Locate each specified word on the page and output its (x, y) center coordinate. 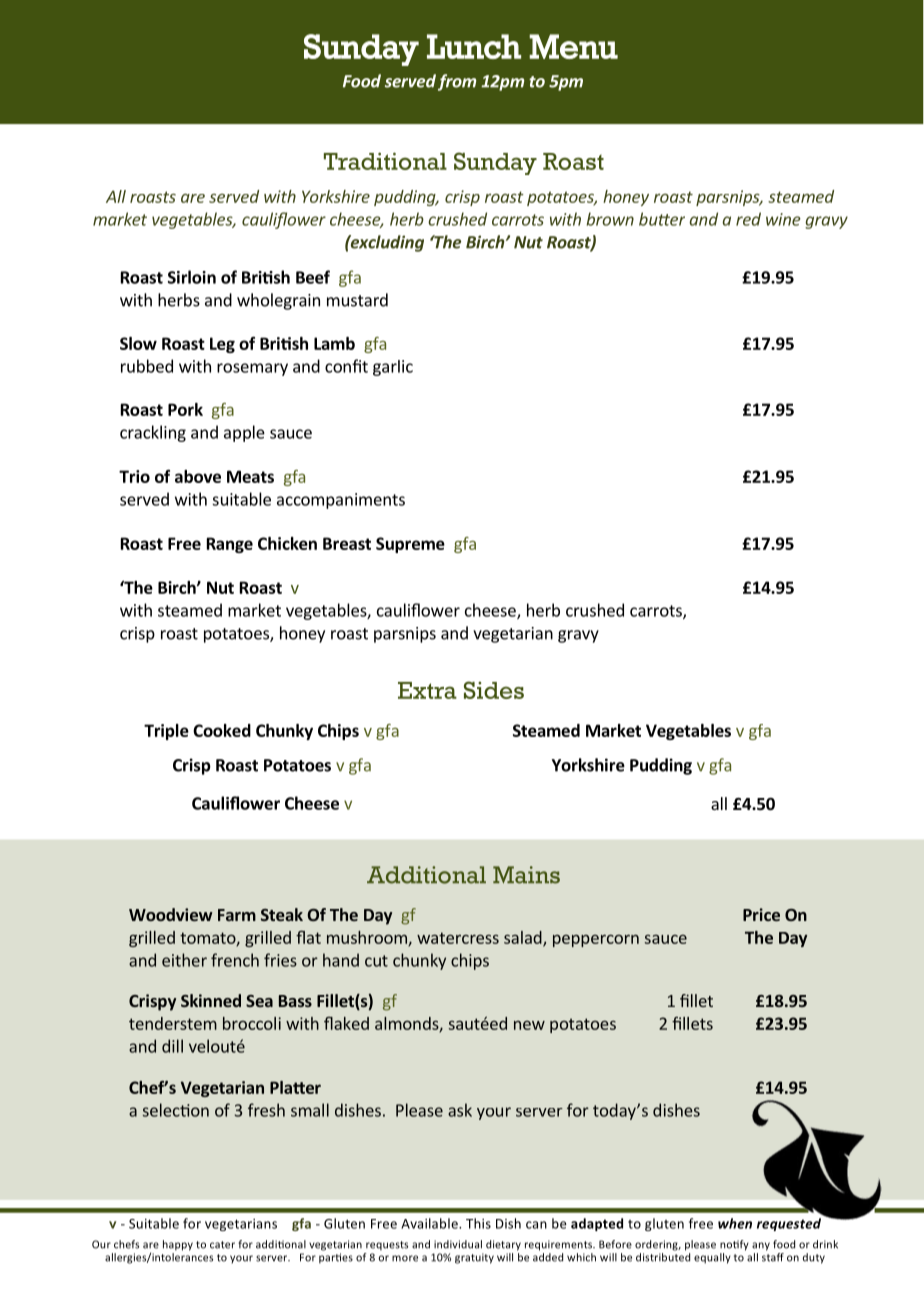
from (457, 82)
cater (222, 1245)
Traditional (385, 161)
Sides (494, 690)
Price (761, 914)
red (748, 219)
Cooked (222, 730)
